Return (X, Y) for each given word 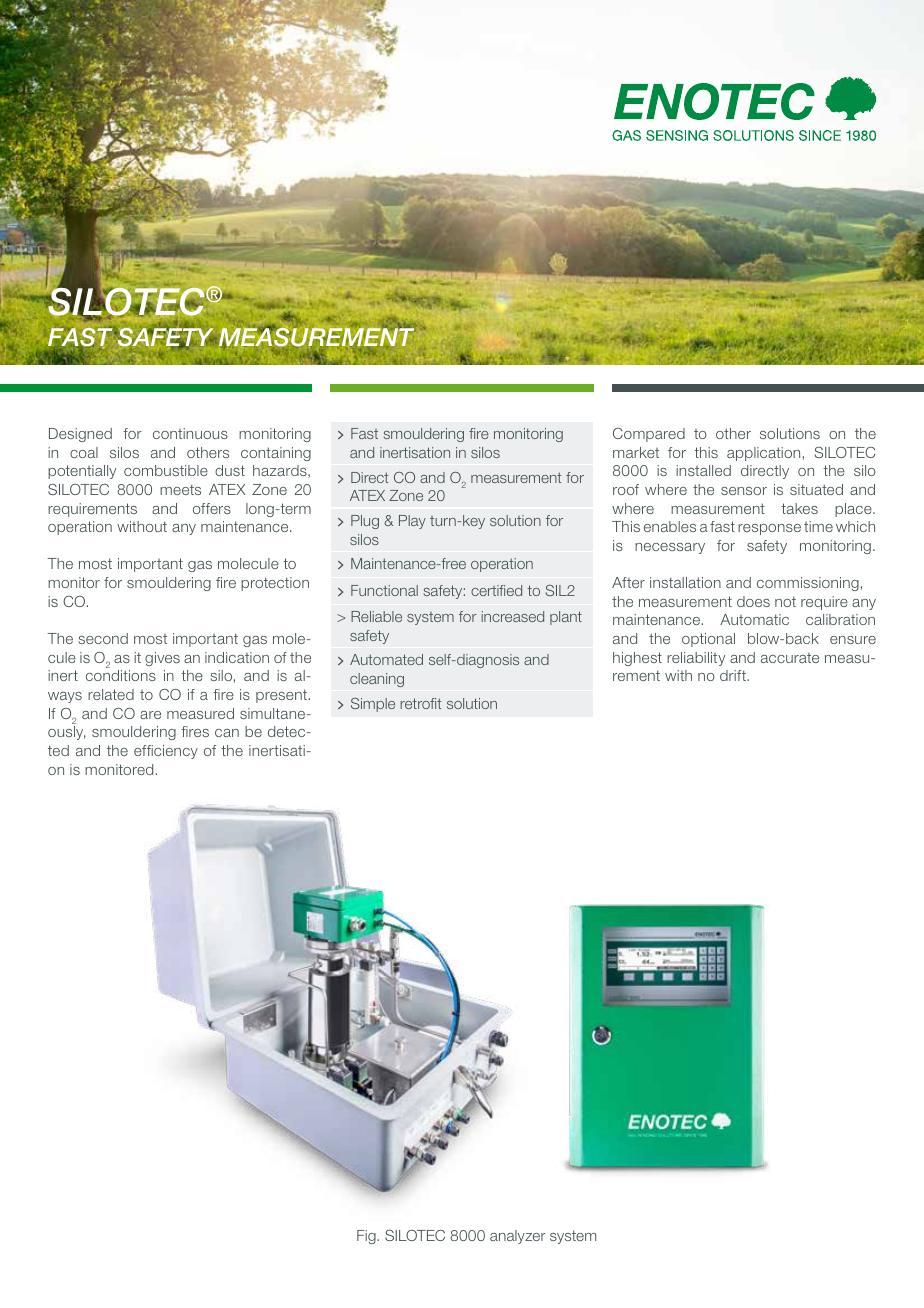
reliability (696, 659)
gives (162, 659)
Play (412, 522)
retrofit (420, 703)
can (227, 733)
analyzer (518, 1237)
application (763, 454)
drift (734, 675)
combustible (166, 470)
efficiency (166, 752)
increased (512, 616)
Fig (367, 1237)
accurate (790, 658)
